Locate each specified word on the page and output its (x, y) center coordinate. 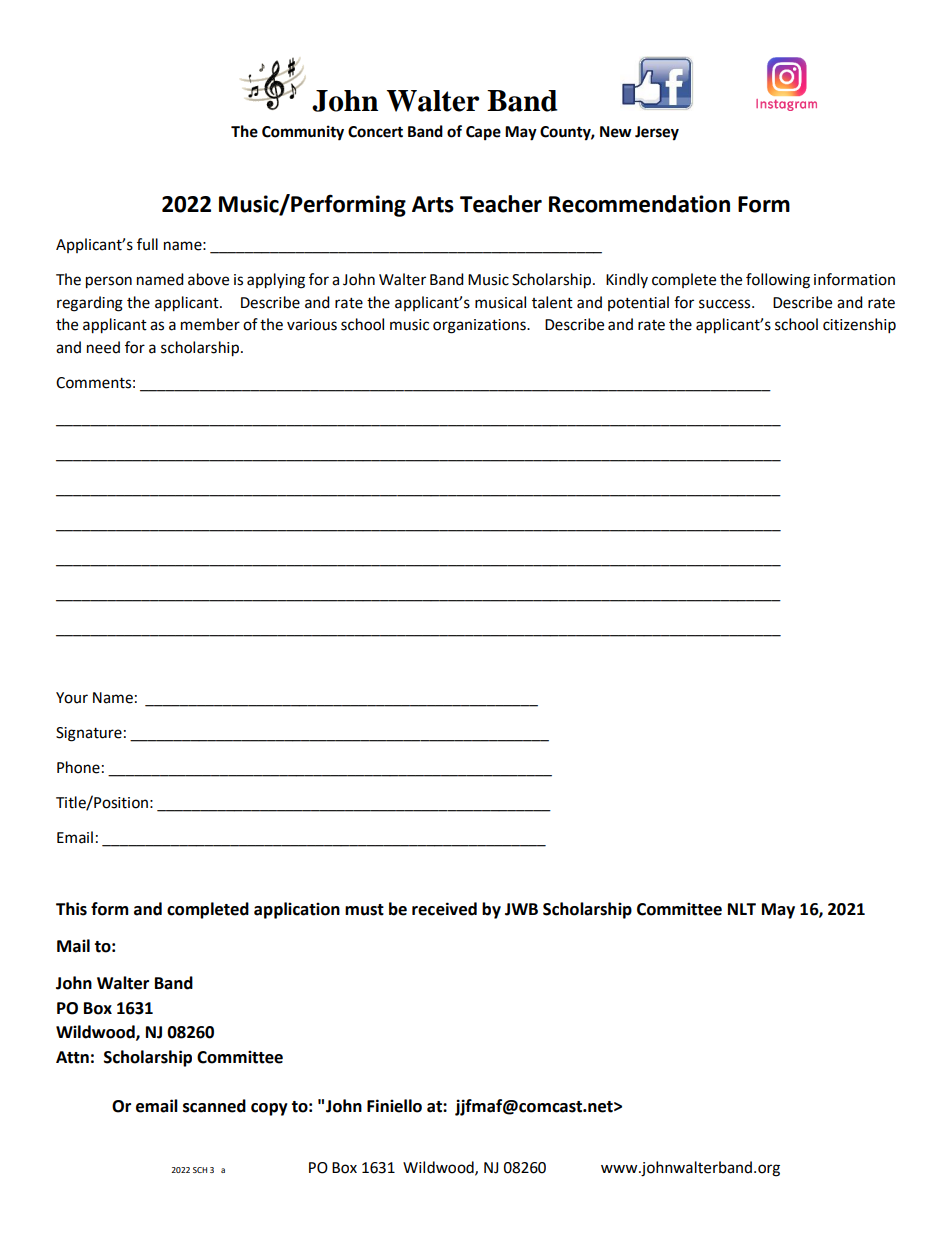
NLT (742, 909)
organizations (480, 326)
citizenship (859, 326)
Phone (78, 767)
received (444, 909)
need (103, 347)
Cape (483, 133)
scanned (214, 1106)
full (147, 244)
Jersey (657, 133)
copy (269, 1109)
